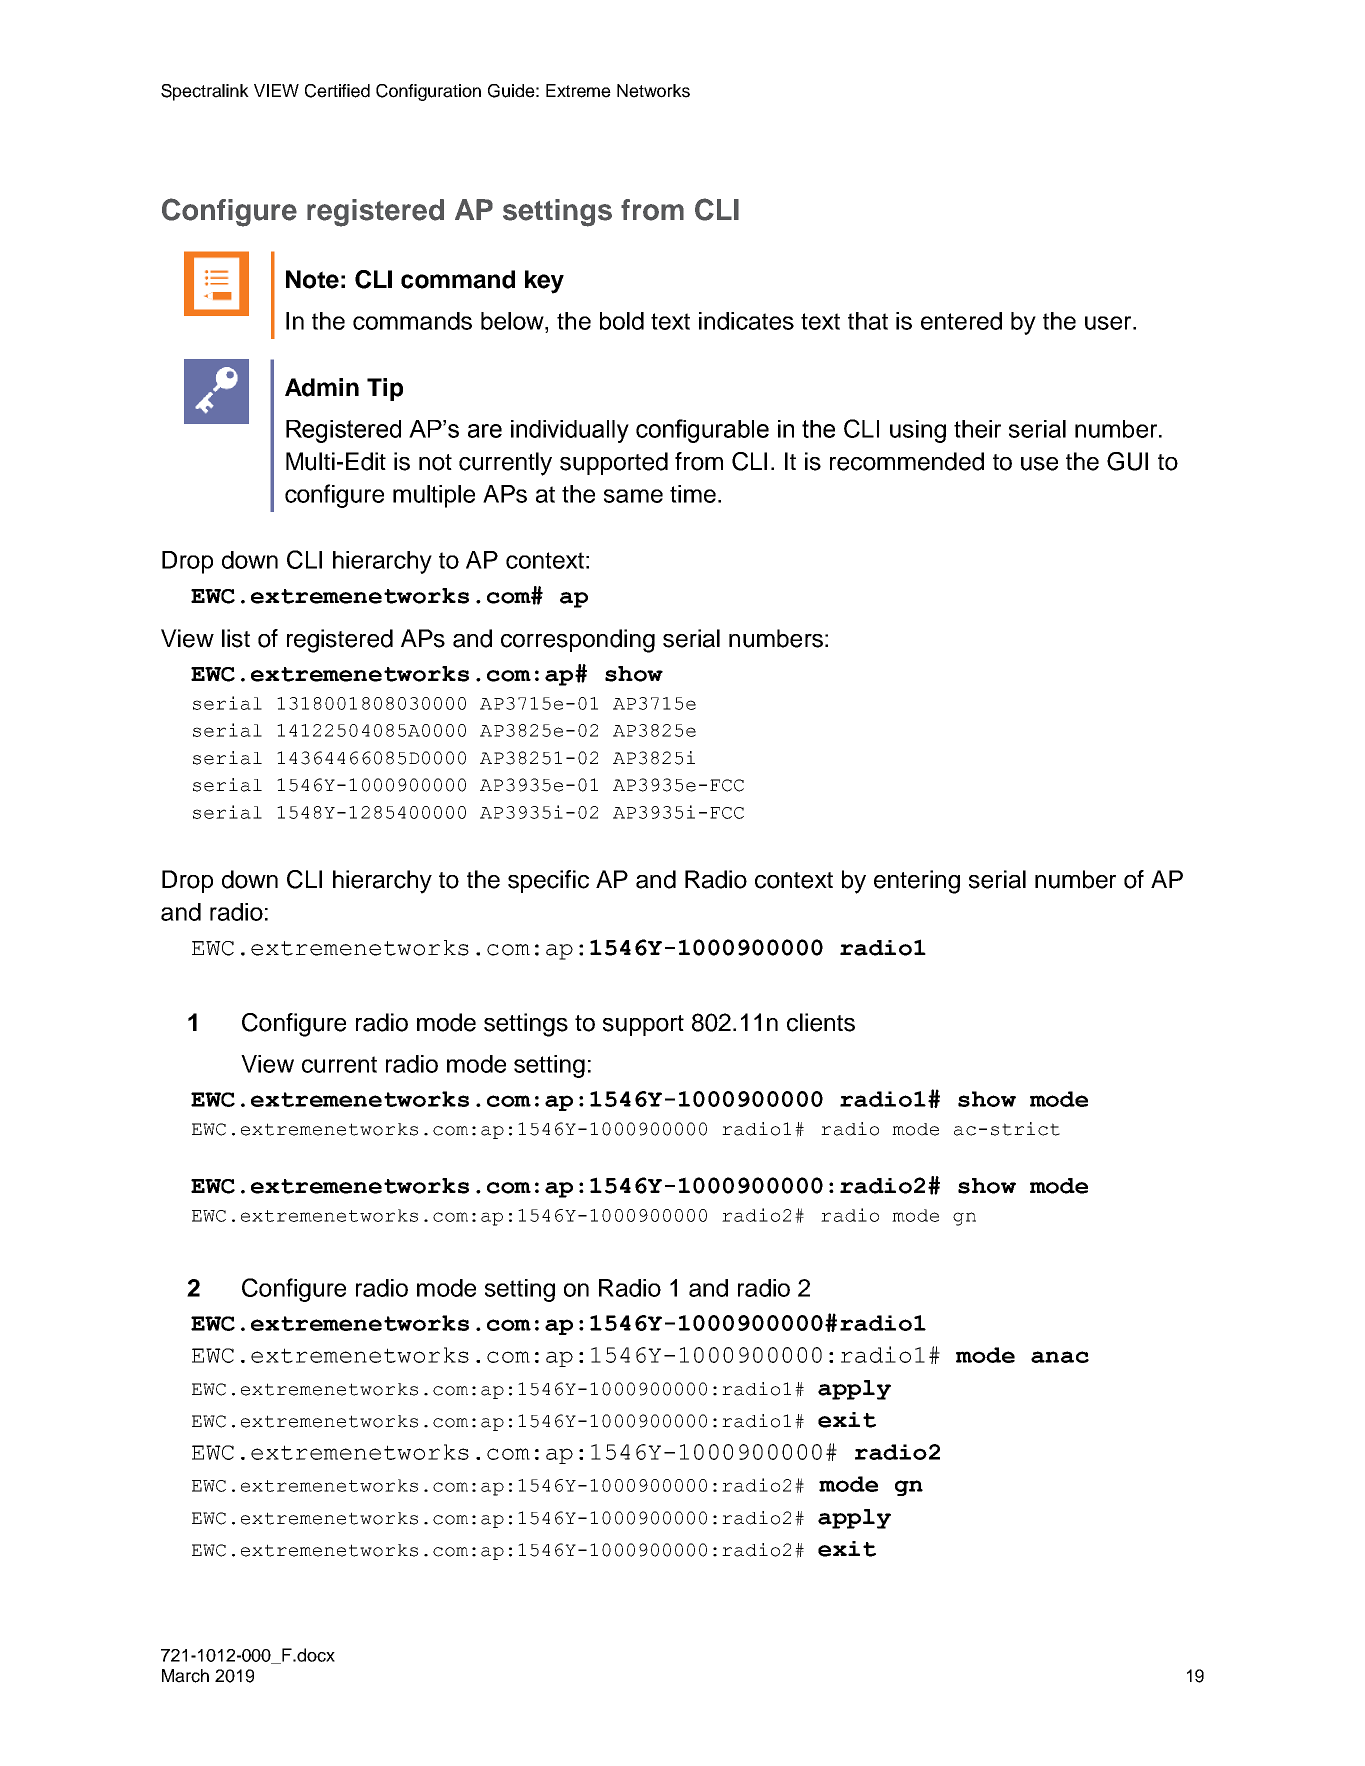 This page has width=1365, height=1766. What do you see at coordinates (511, 91) in the page?
I see `Guide` at bounding box center [511, 91].
